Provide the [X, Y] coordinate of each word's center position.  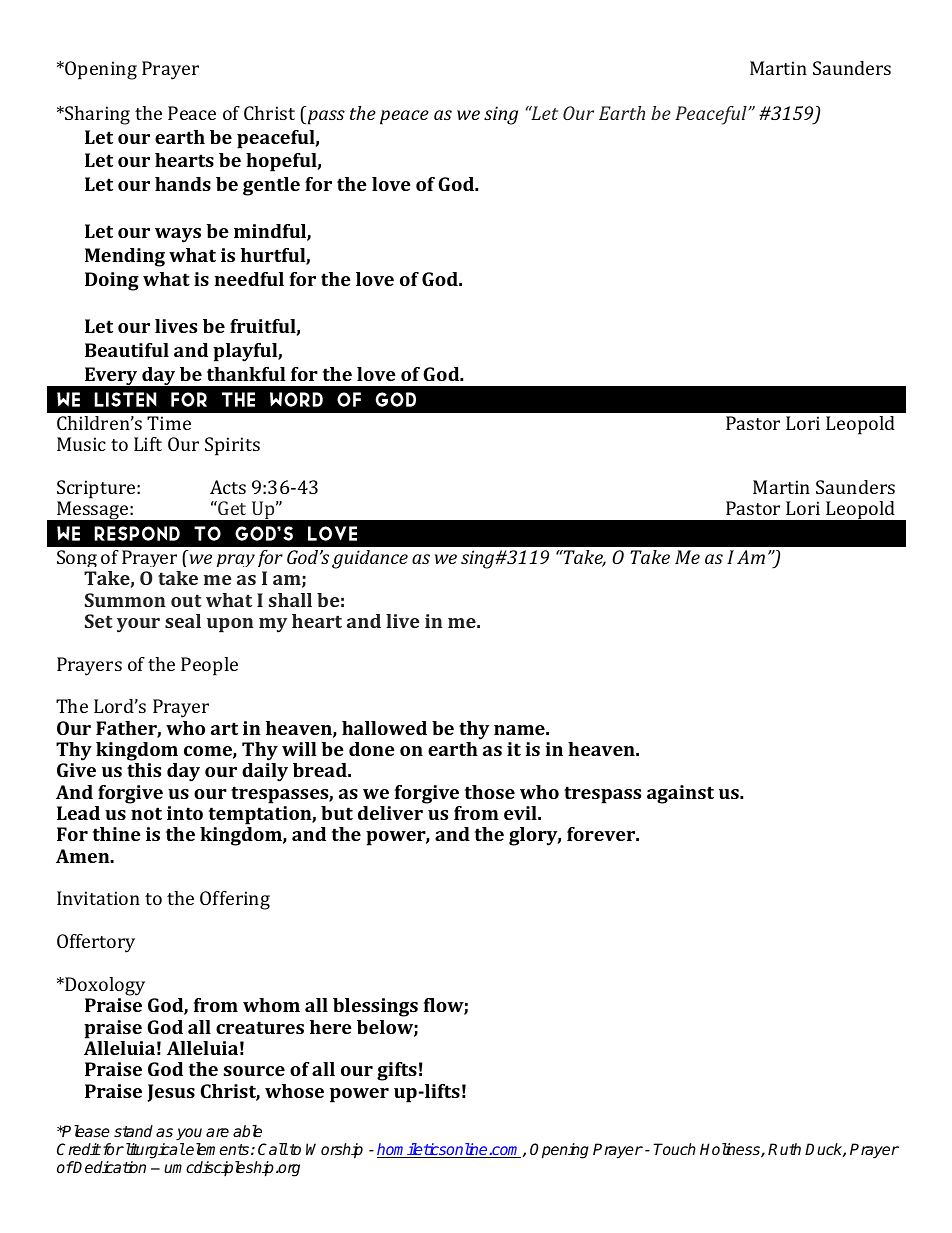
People [209, 666]
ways [178, 235]
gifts [397, 1071]
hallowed [384, 728]
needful [249, 279]
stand [133, 1131]
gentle [271, 186]
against [680, 794]
